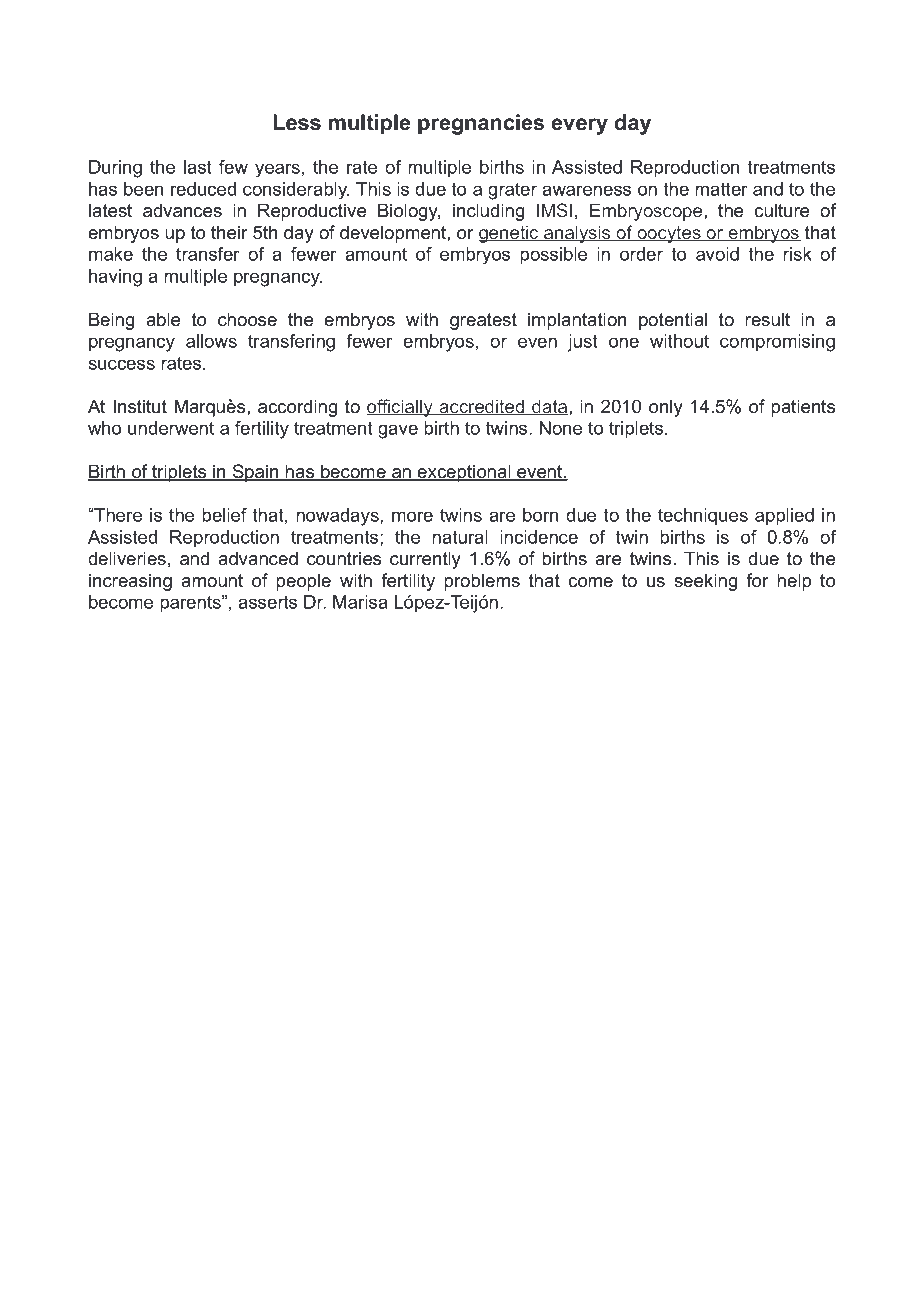 This screenshot has height=1308, width=924. Describe the element at coordinates (483, 321) in the screenshot. I see `greatest` at that location.
